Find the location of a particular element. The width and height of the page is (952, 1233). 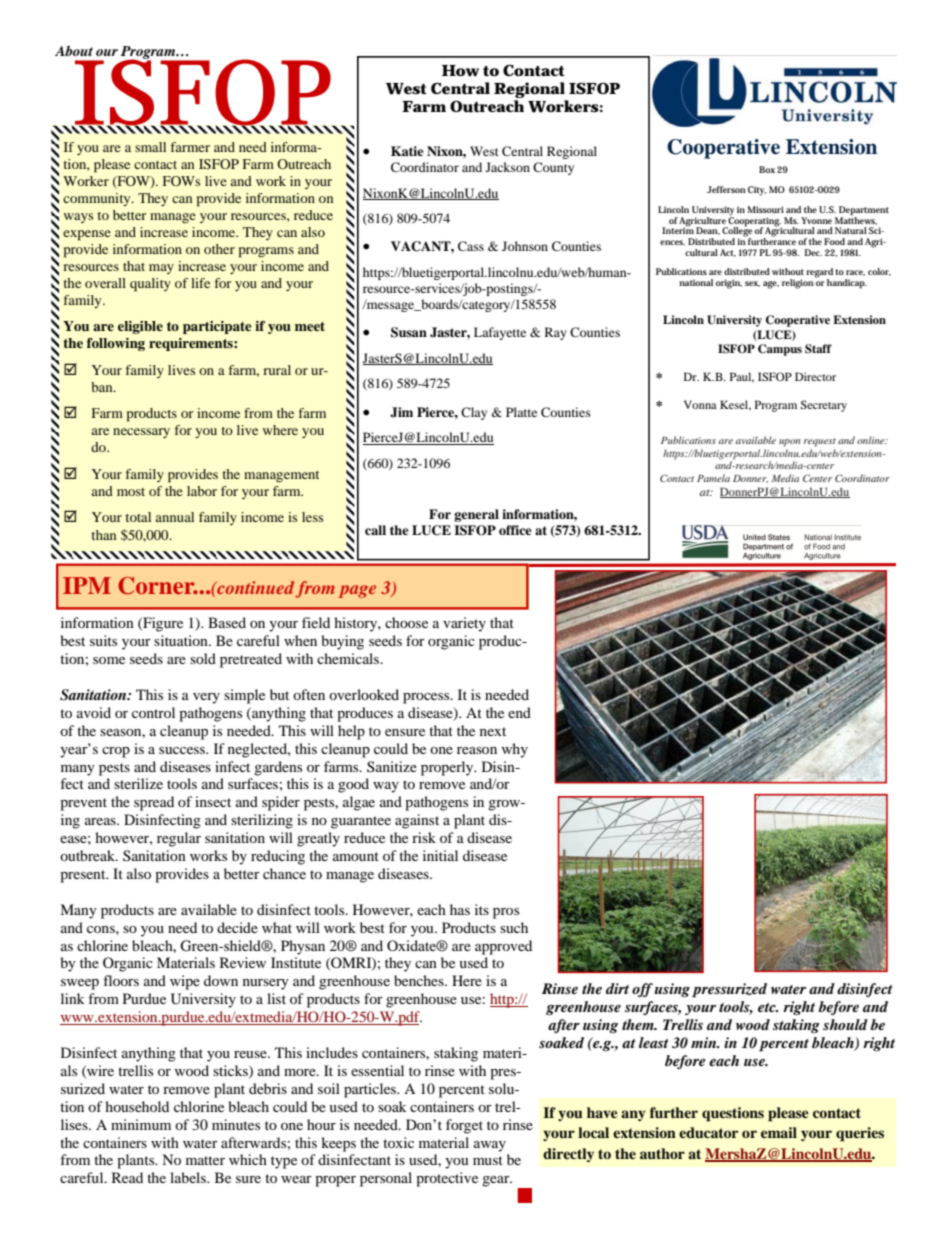

Box is located at coordinates (767, 169).
